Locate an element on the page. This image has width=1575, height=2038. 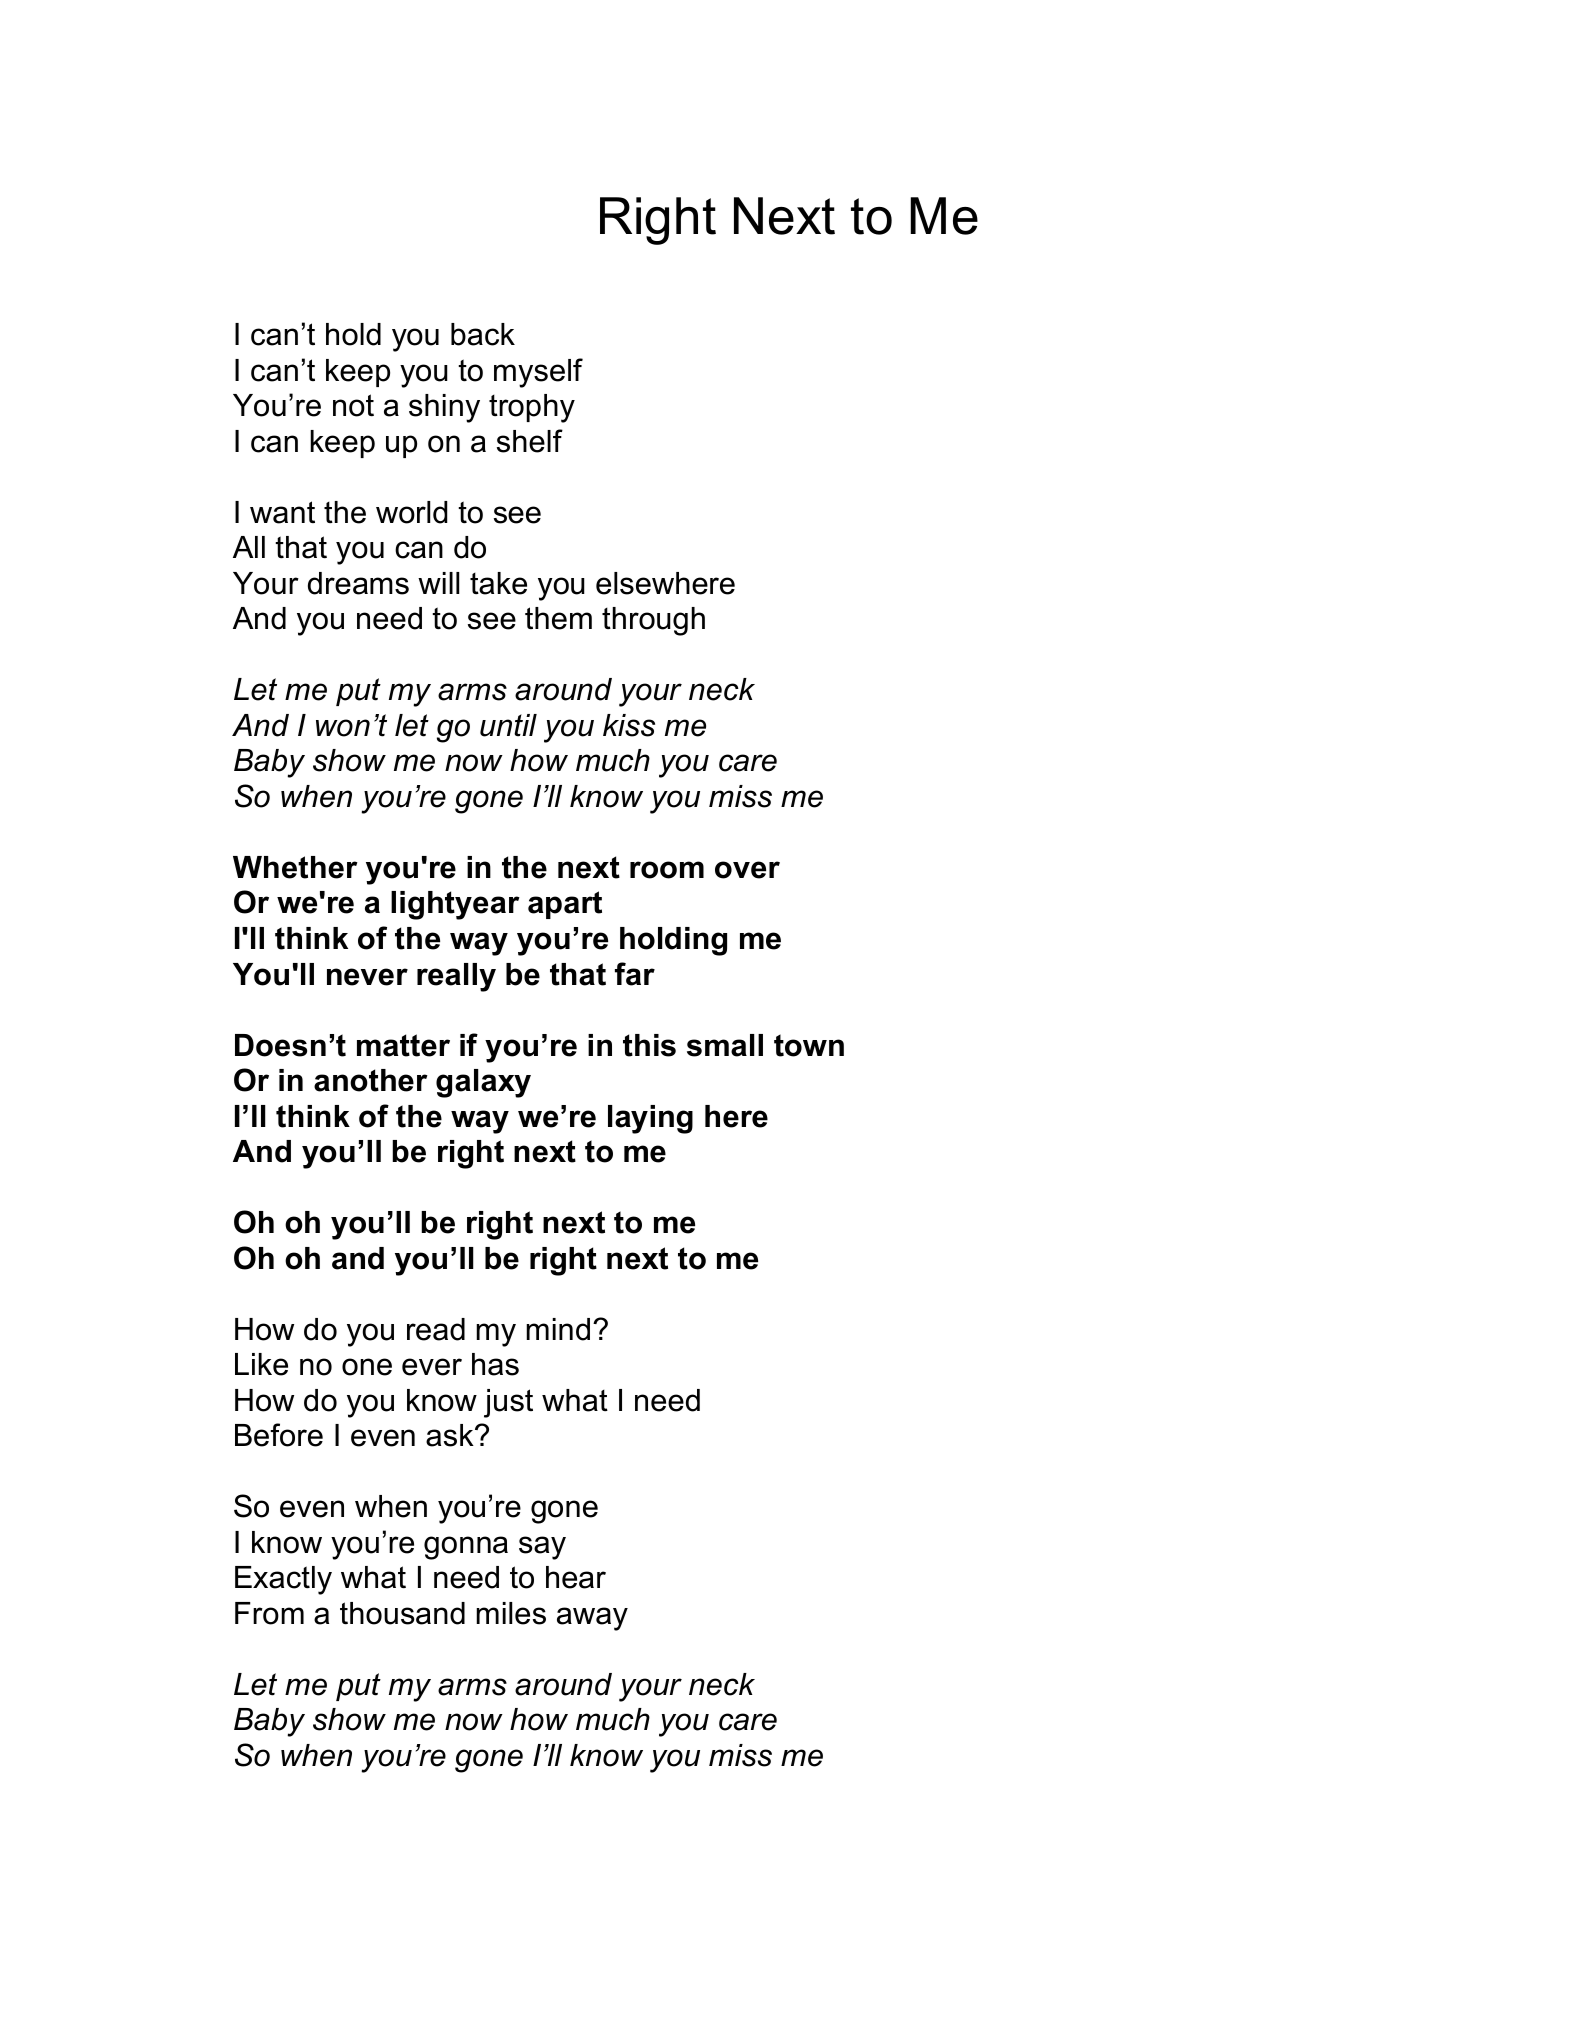
trophy is located at coordinates (532, 408).
